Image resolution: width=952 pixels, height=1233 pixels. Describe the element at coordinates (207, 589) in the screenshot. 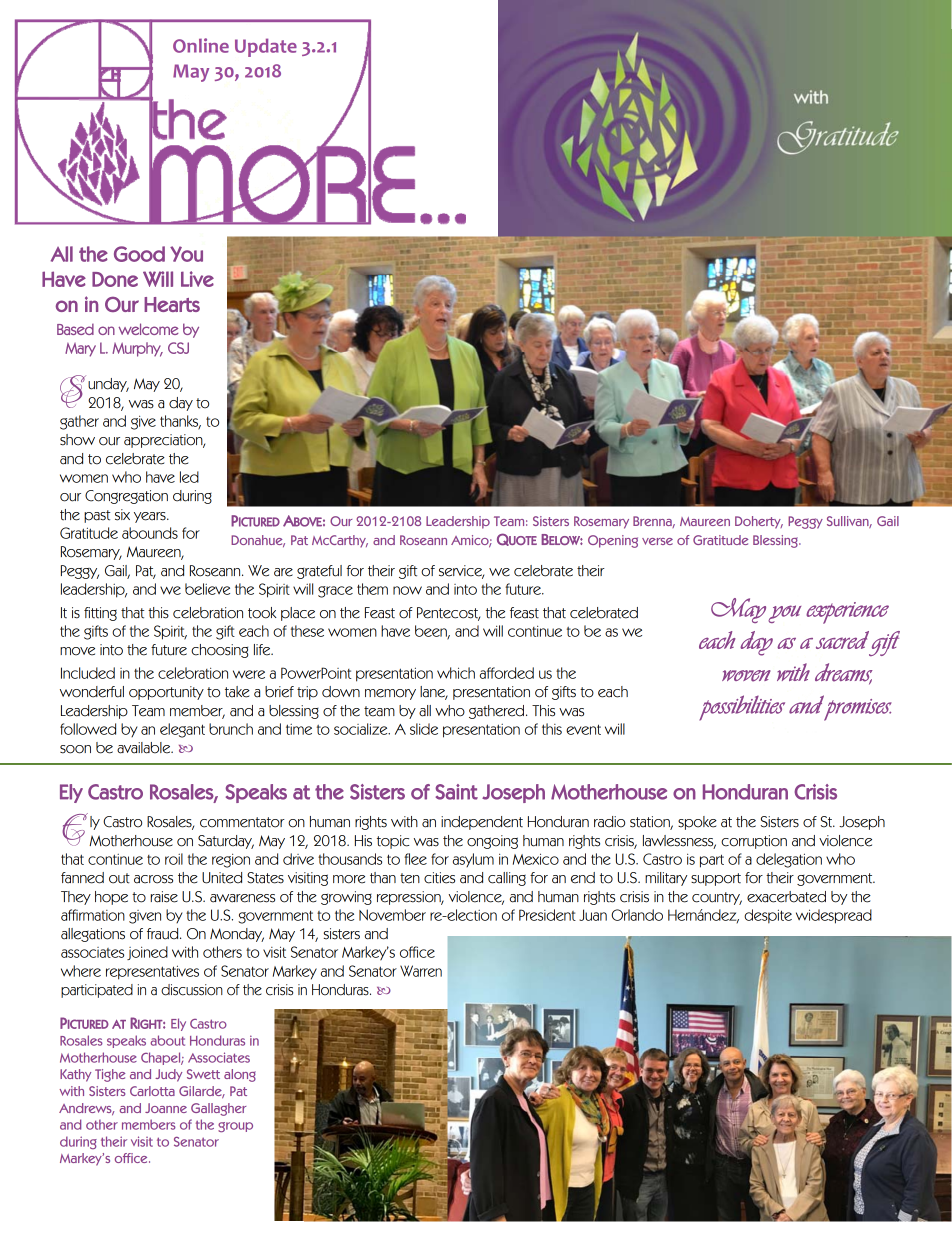

I see `believe` at that location.
